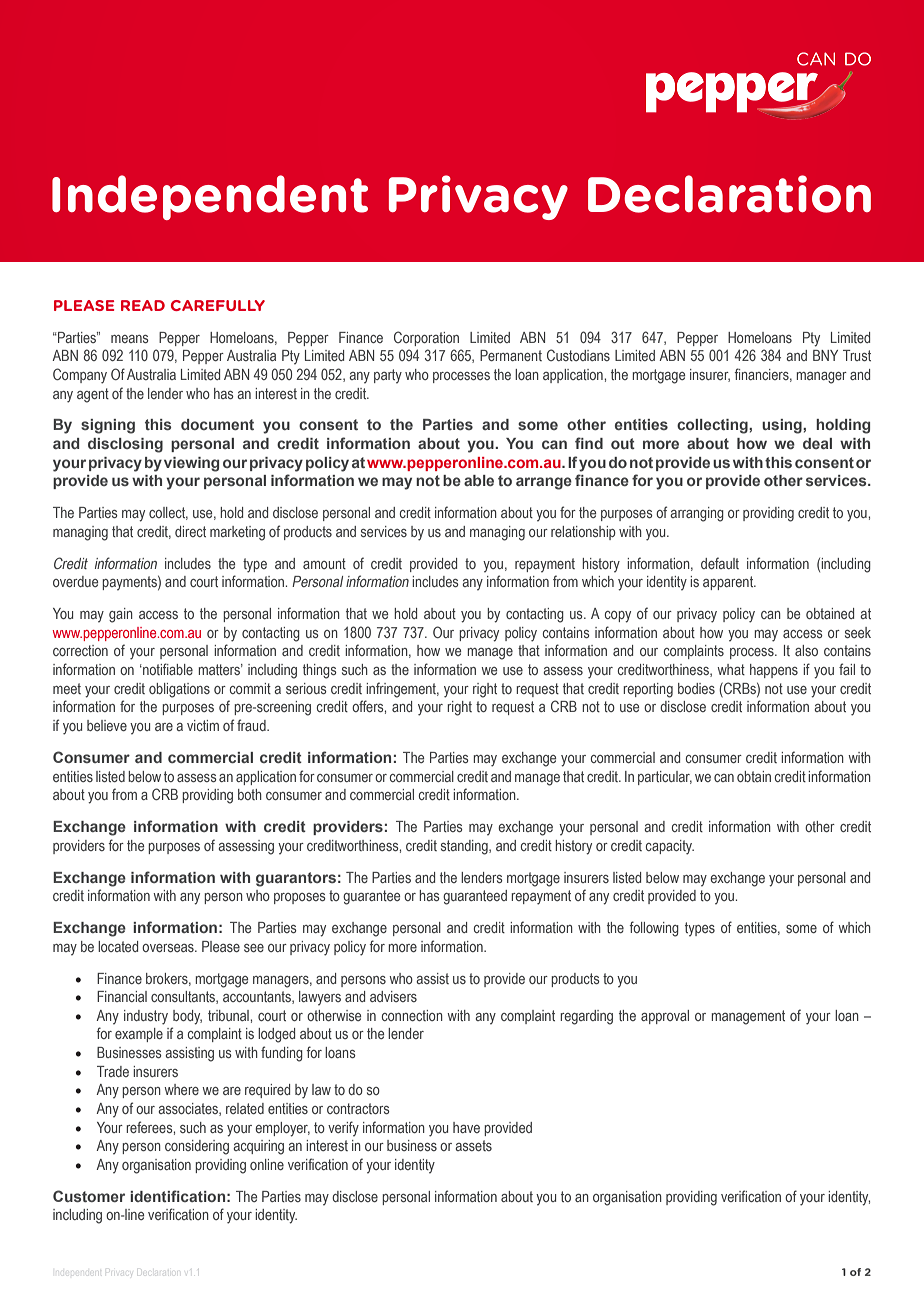 This screenshot has height=1308, width=924. I want to click on particular, so click(665, 778).
